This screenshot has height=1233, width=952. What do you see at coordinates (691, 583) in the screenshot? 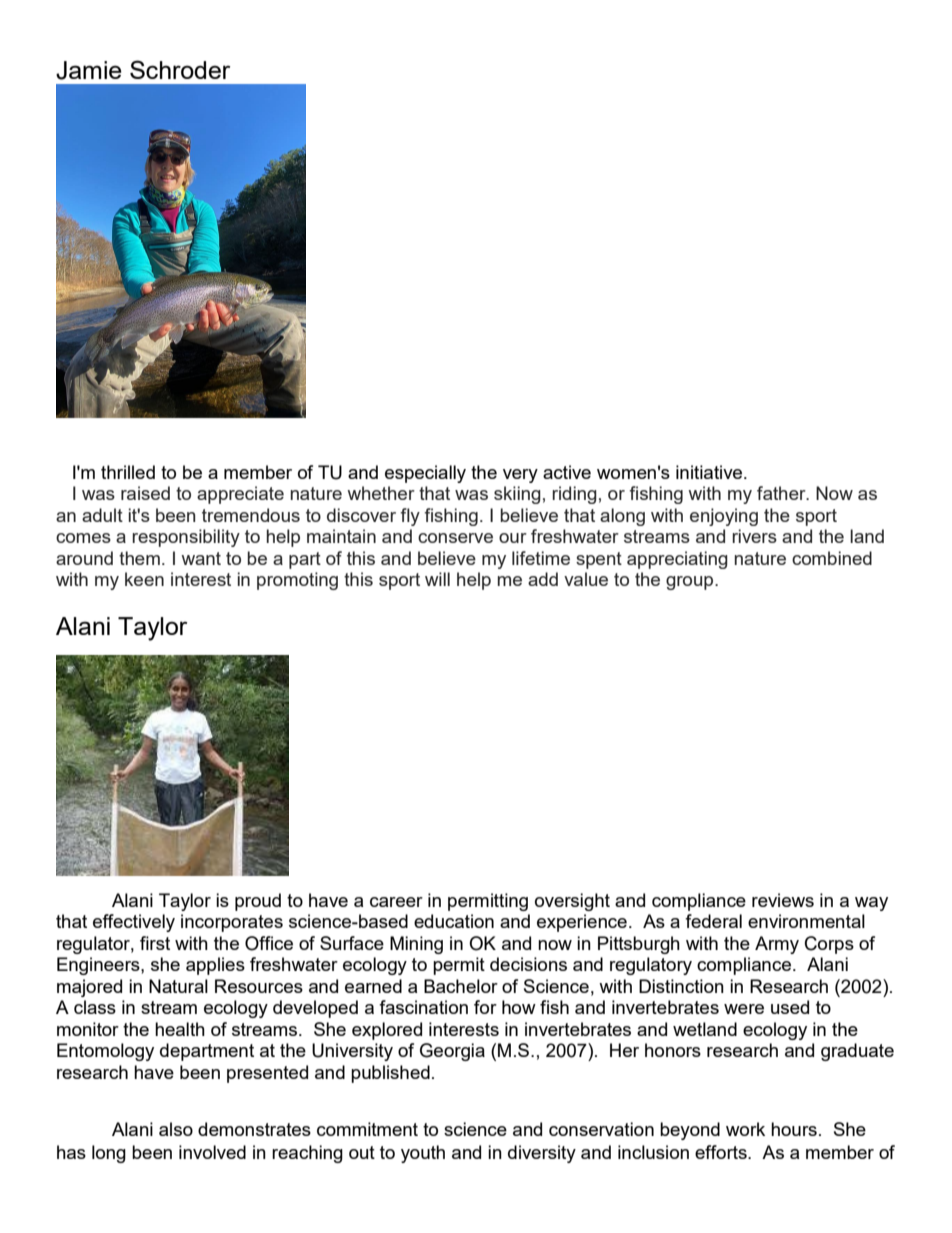
I see `group` at bounding box center [691, 583].
